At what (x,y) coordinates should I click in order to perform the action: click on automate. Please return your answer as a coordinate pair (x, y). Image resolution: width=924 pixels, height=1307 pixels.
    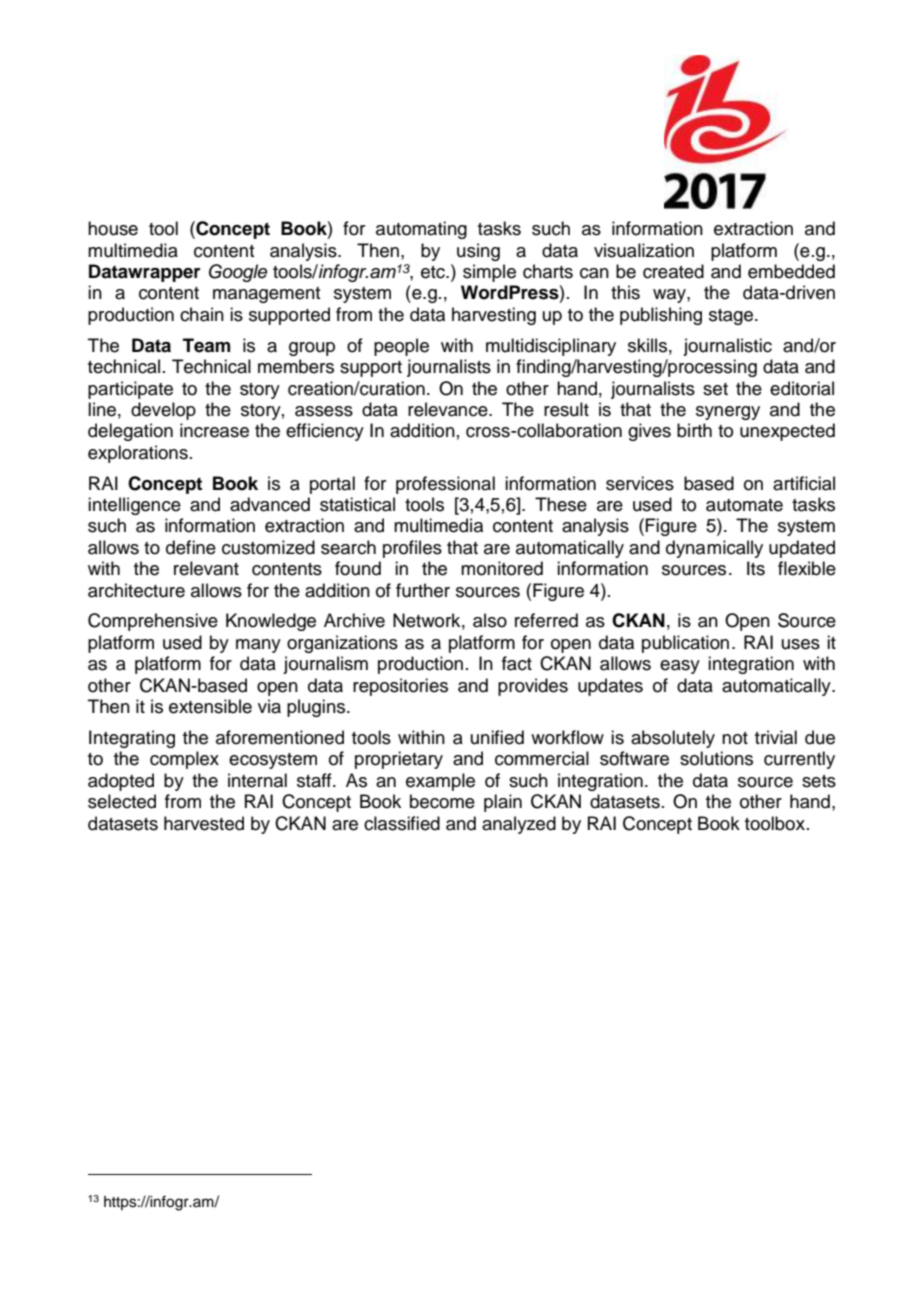
    Looking at the image, I should click on (744, 505).
